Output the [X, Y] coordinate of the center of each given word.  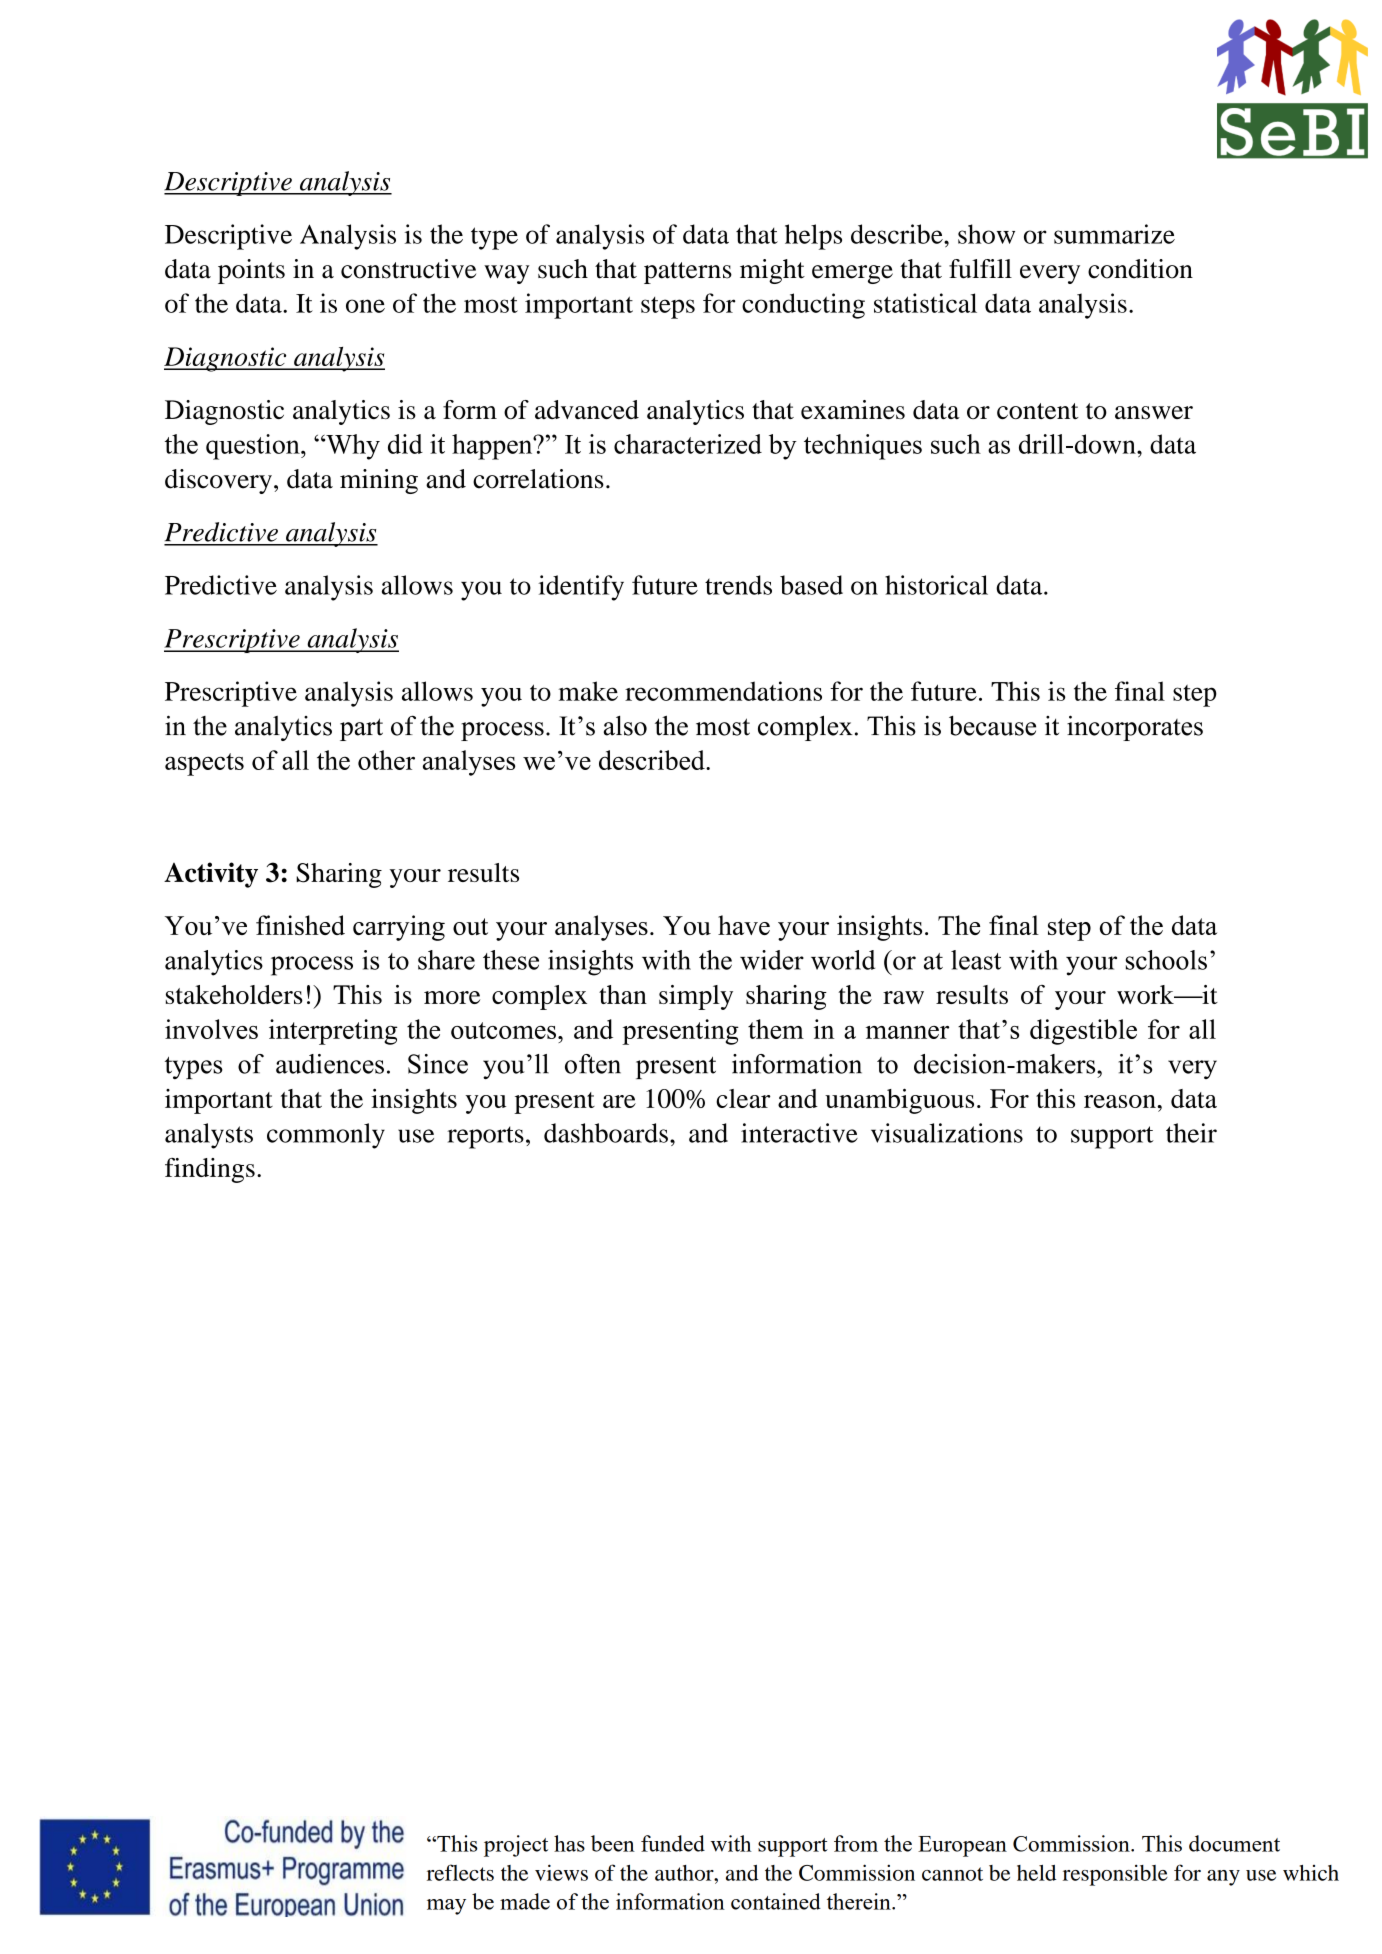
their [1191, 1133]
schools [1166, 960]
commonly [326, 1136]
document [1234, 1843]
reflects [460, 1872]
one [365, 306]
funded [673, 1843]
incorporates [1135, 728]
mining [379, 481]
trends [738, 585]
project [516, 1846]
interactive [799, 1133]
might [772, 271]
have [744, 925]
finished [300, 925]
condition [1140, 269]
